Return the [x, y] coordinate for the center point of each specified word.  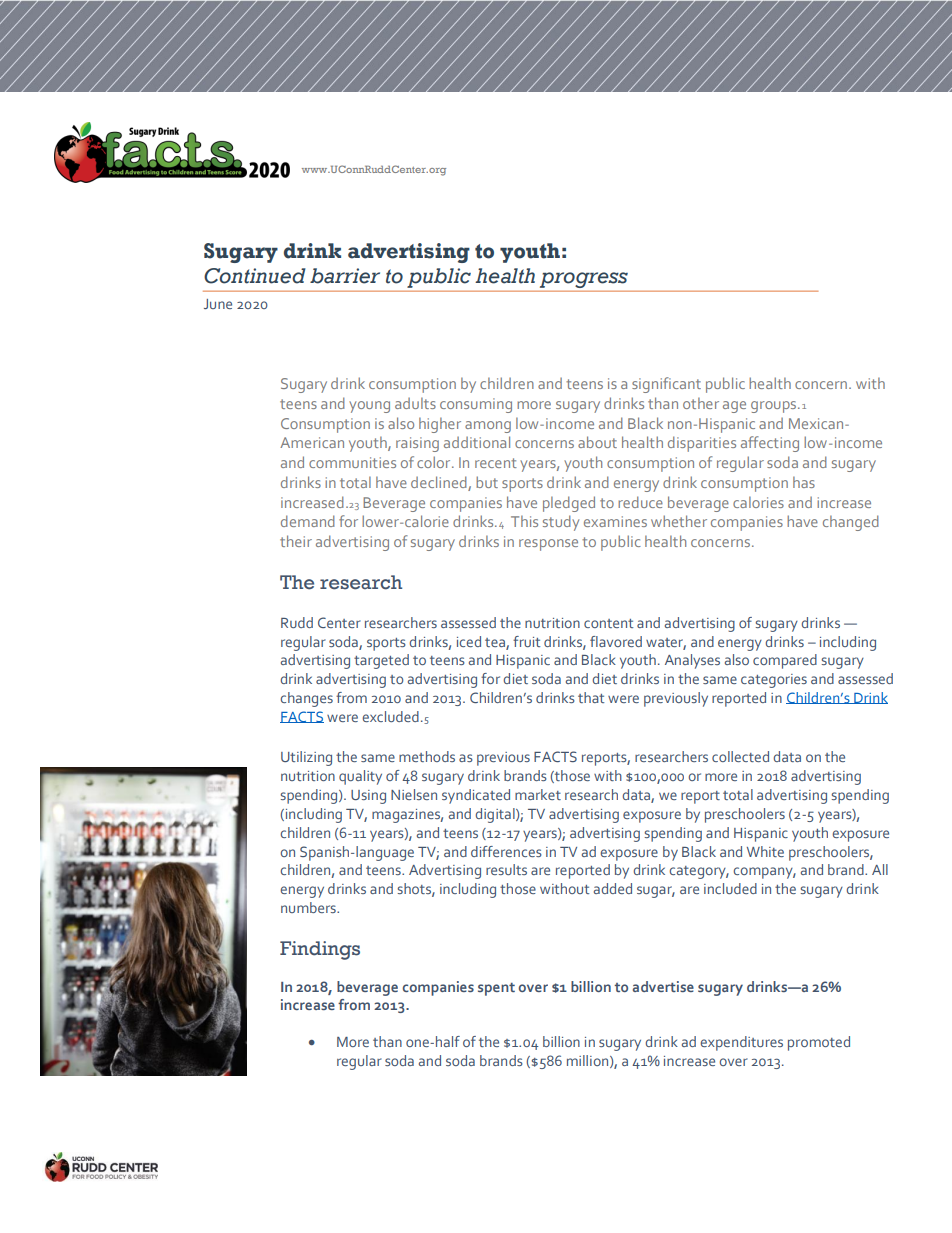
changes [306, 699]
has [804, 482]
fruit [526, 641]
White [765, 851]
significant [666, 385]
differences [506, 851]
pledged [569, 504]
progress [584, 280]
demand [308, 521]
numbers [309, 907]
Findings [320, 950]
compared [785, 661]
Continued [255, 276]
